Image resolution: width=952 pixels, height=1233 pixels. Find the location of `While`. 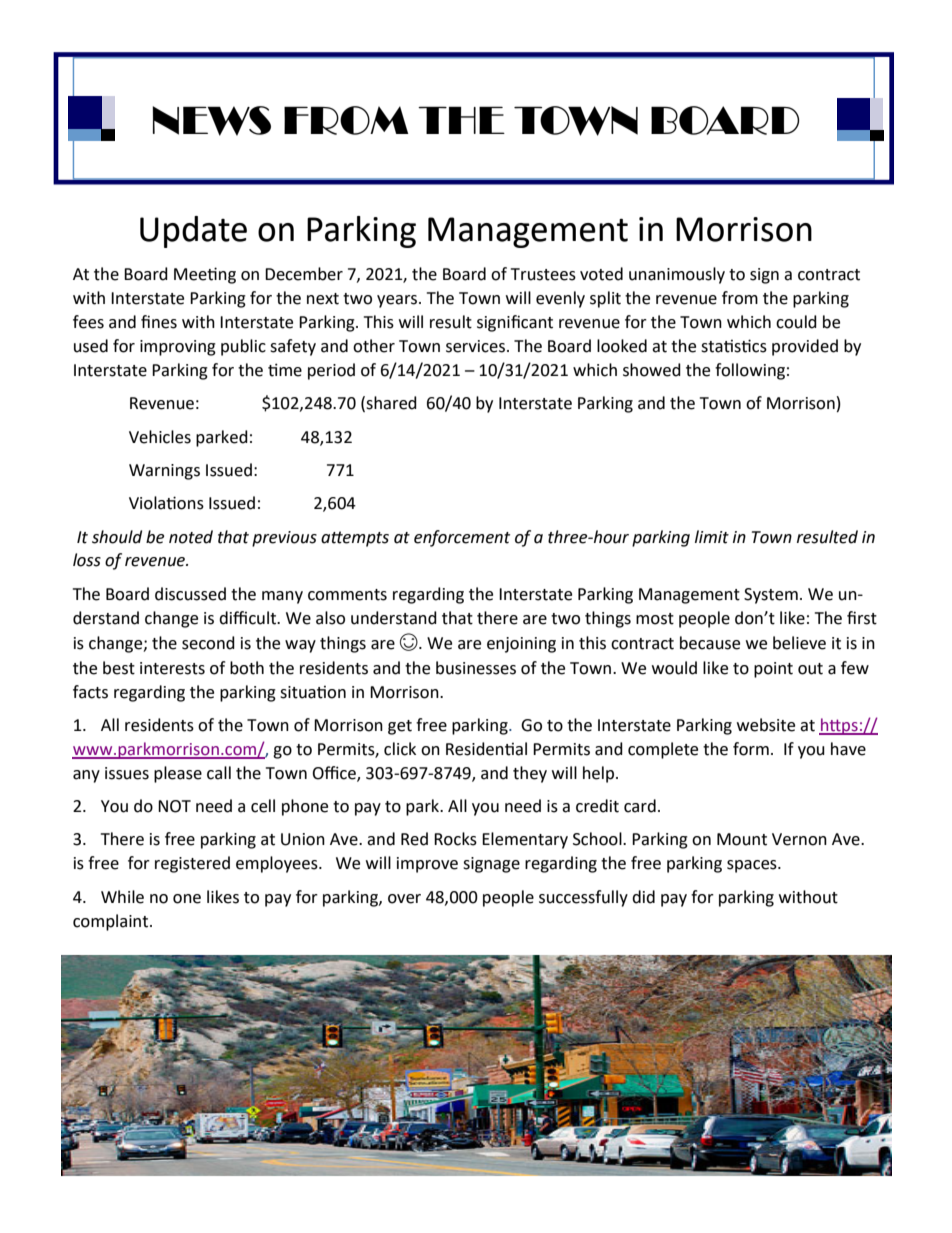

While is located at coordinates (122, 897).
